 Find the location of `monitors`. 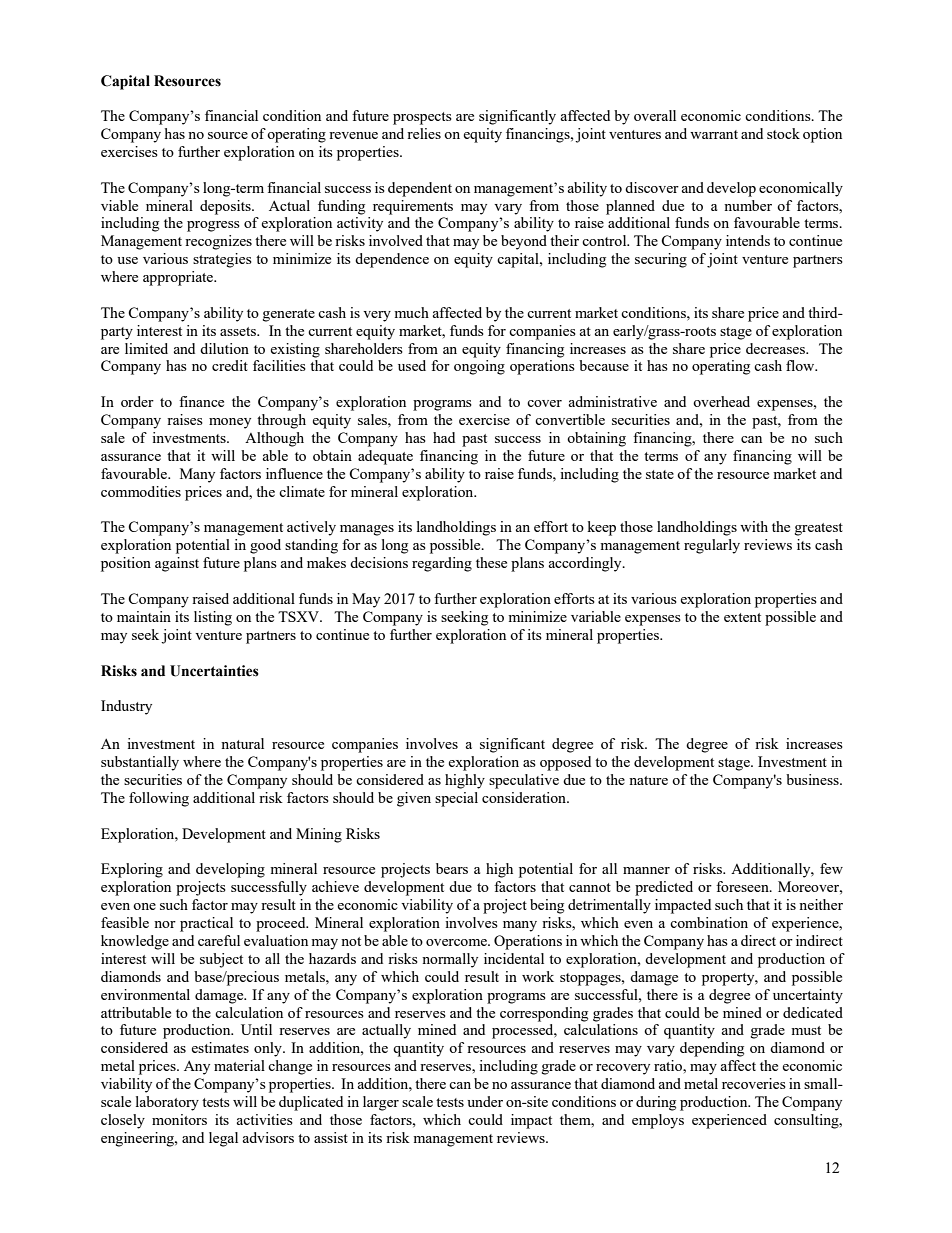

monitors is located at coordinates (179, 1119).
